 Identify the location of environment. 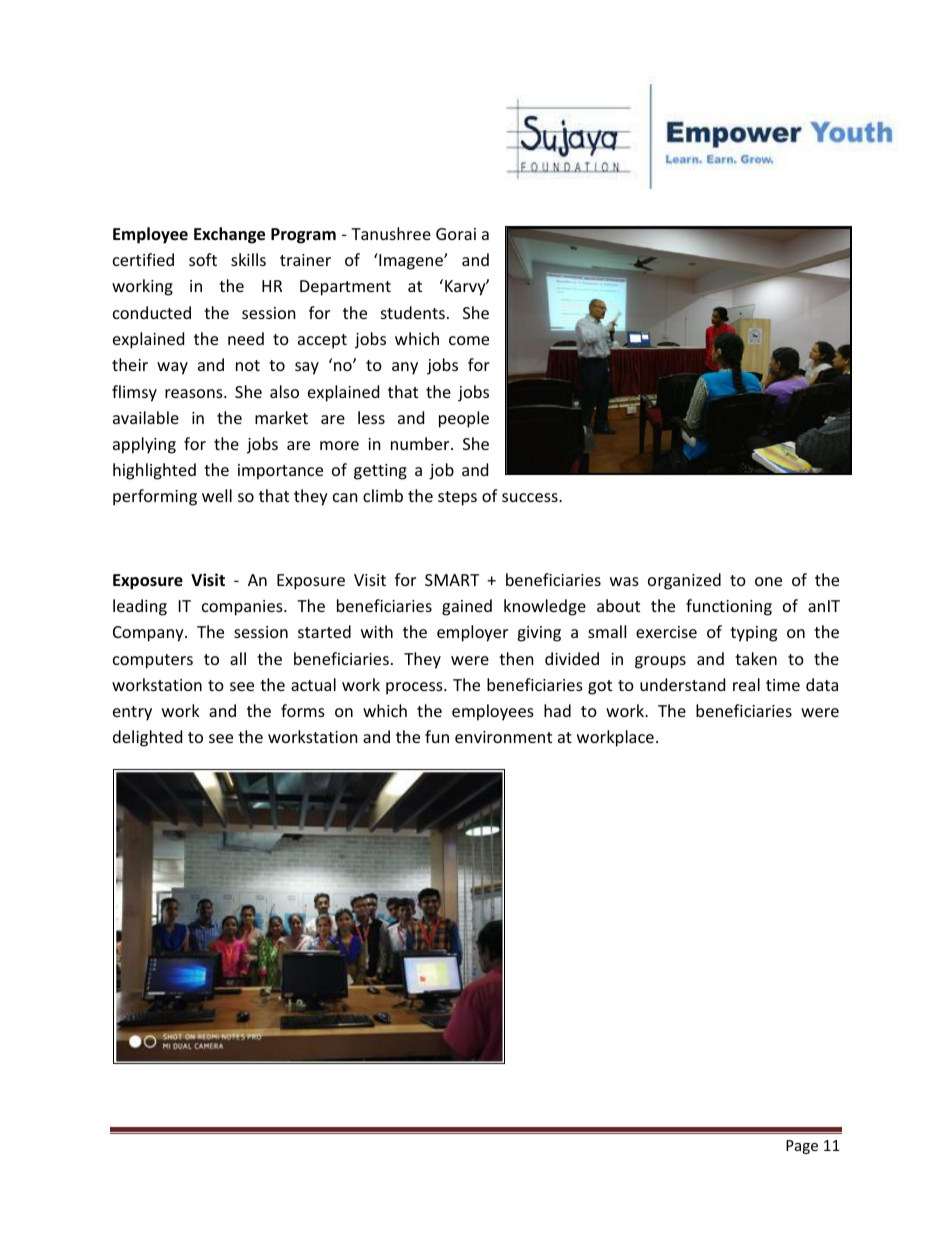
(503, 737).
